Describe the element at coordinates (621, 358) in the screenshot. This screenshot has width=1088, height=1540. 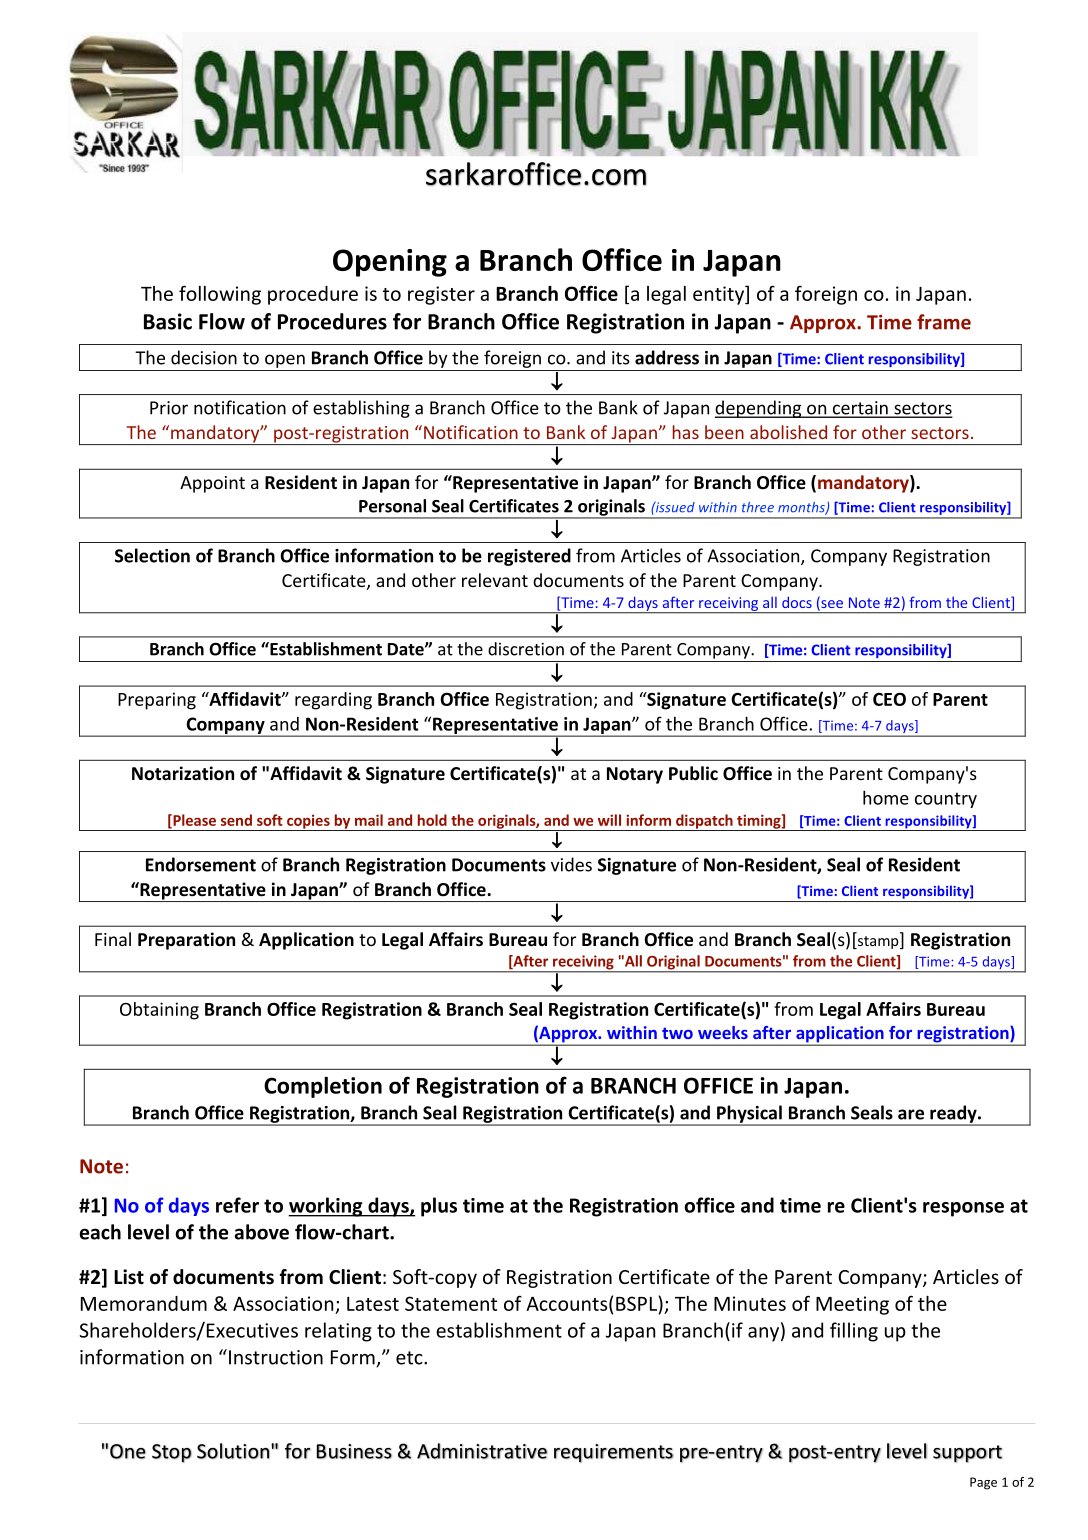
I see `its` at that location.
